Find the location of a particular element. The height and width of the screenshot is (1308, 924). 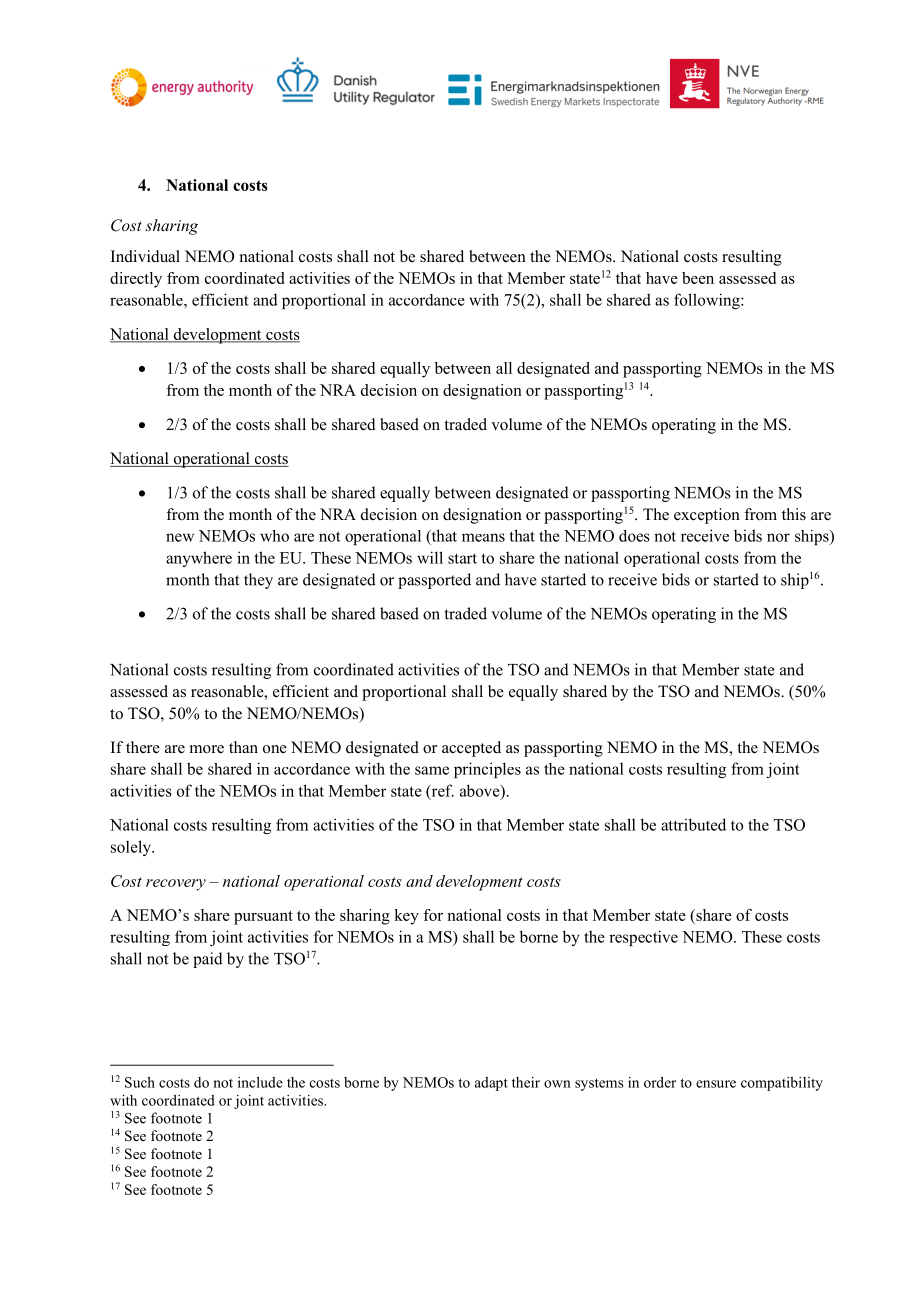

ensure is located at coordinates (716, 1084).
